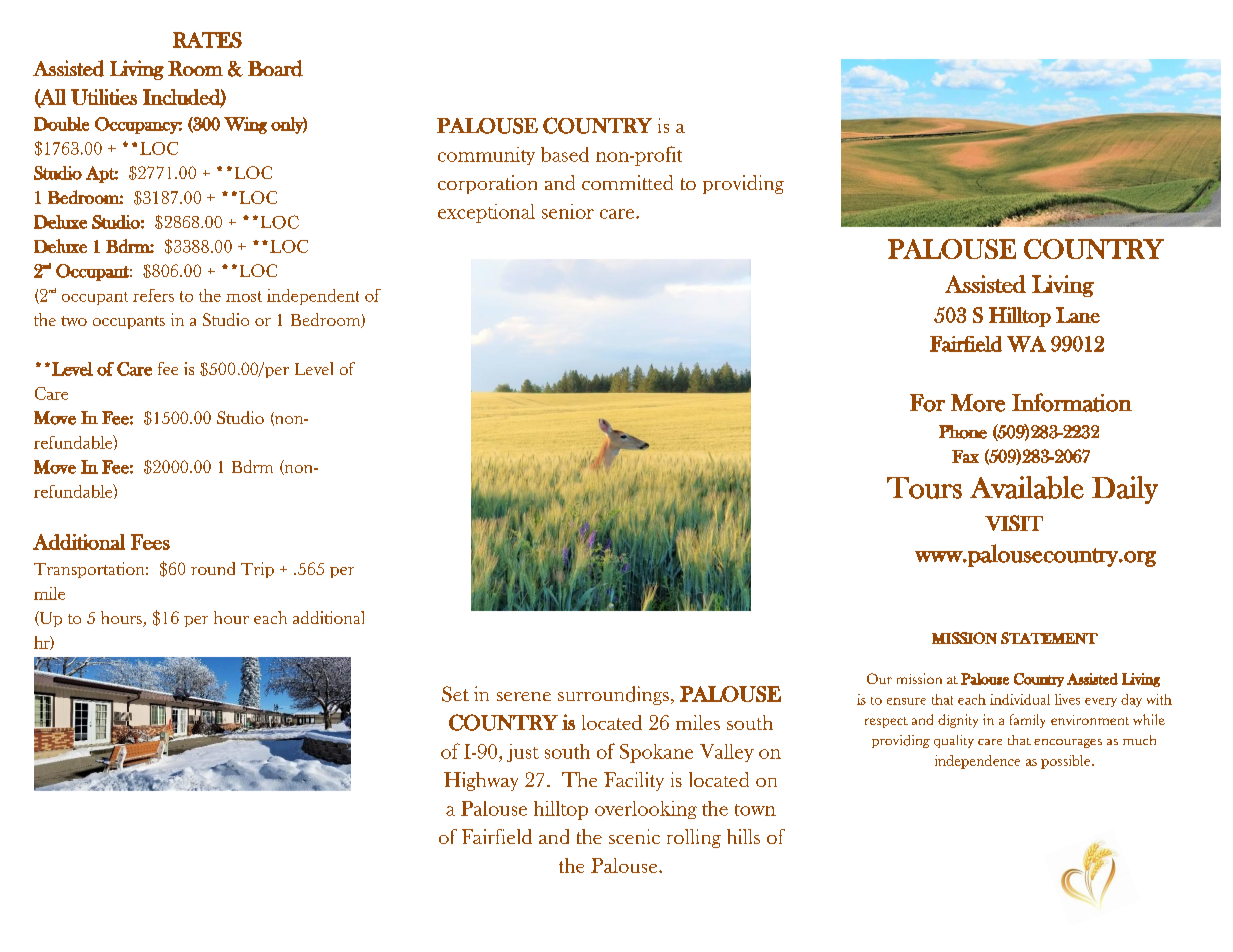 This screenshot has width=1233, height=952. Describe the element at coordinates (963, 432) in the screenshot. I see `Phone` at that location.
